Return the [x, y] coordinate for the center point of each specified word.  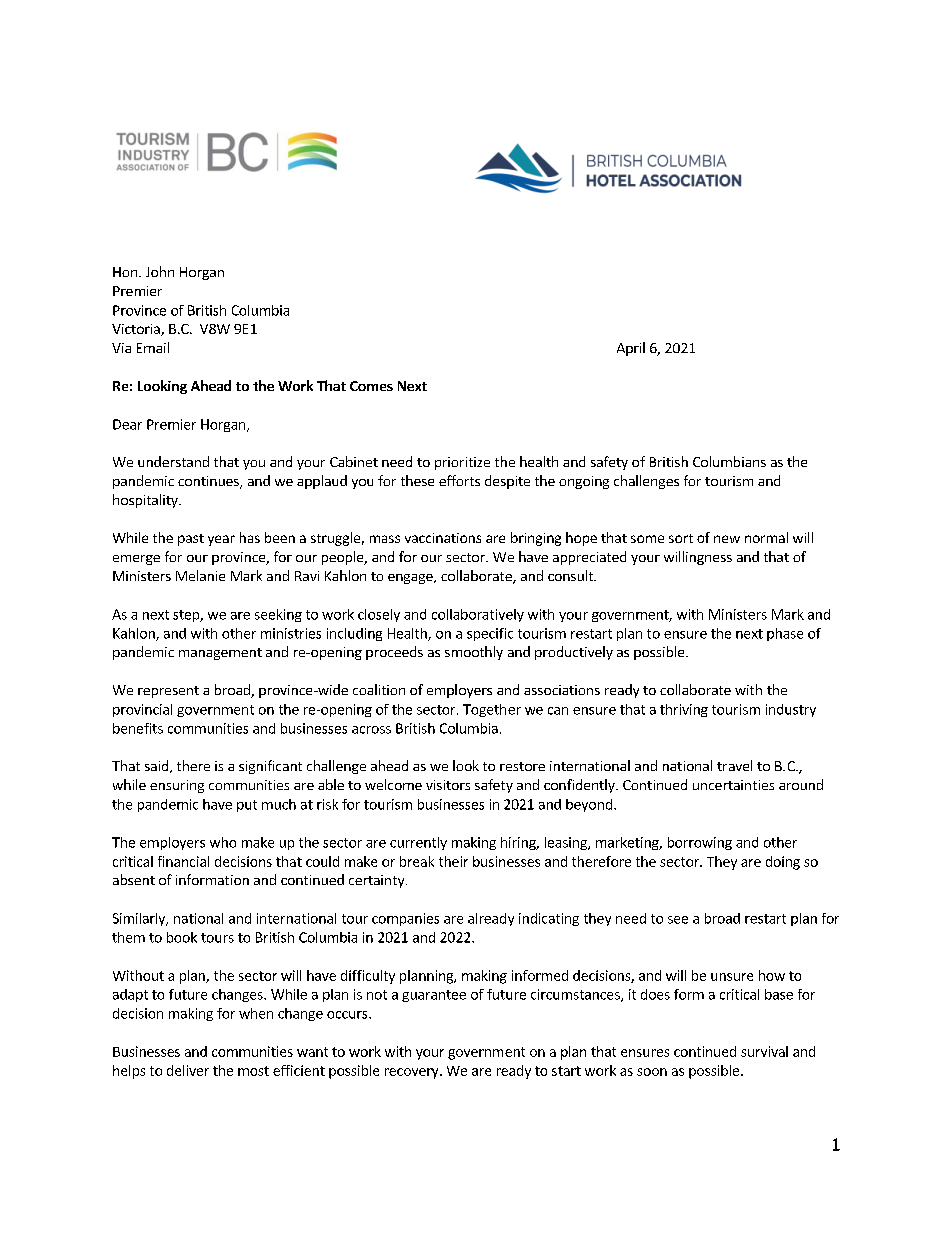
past [191, 540]
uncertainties [733, 785]
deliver [188, 1070]
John [160, 271]
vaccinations [443, 538]
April [631, 349]
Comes [371, 386]
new [727, 539]
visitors [448, 785]
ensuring [177, 786]
